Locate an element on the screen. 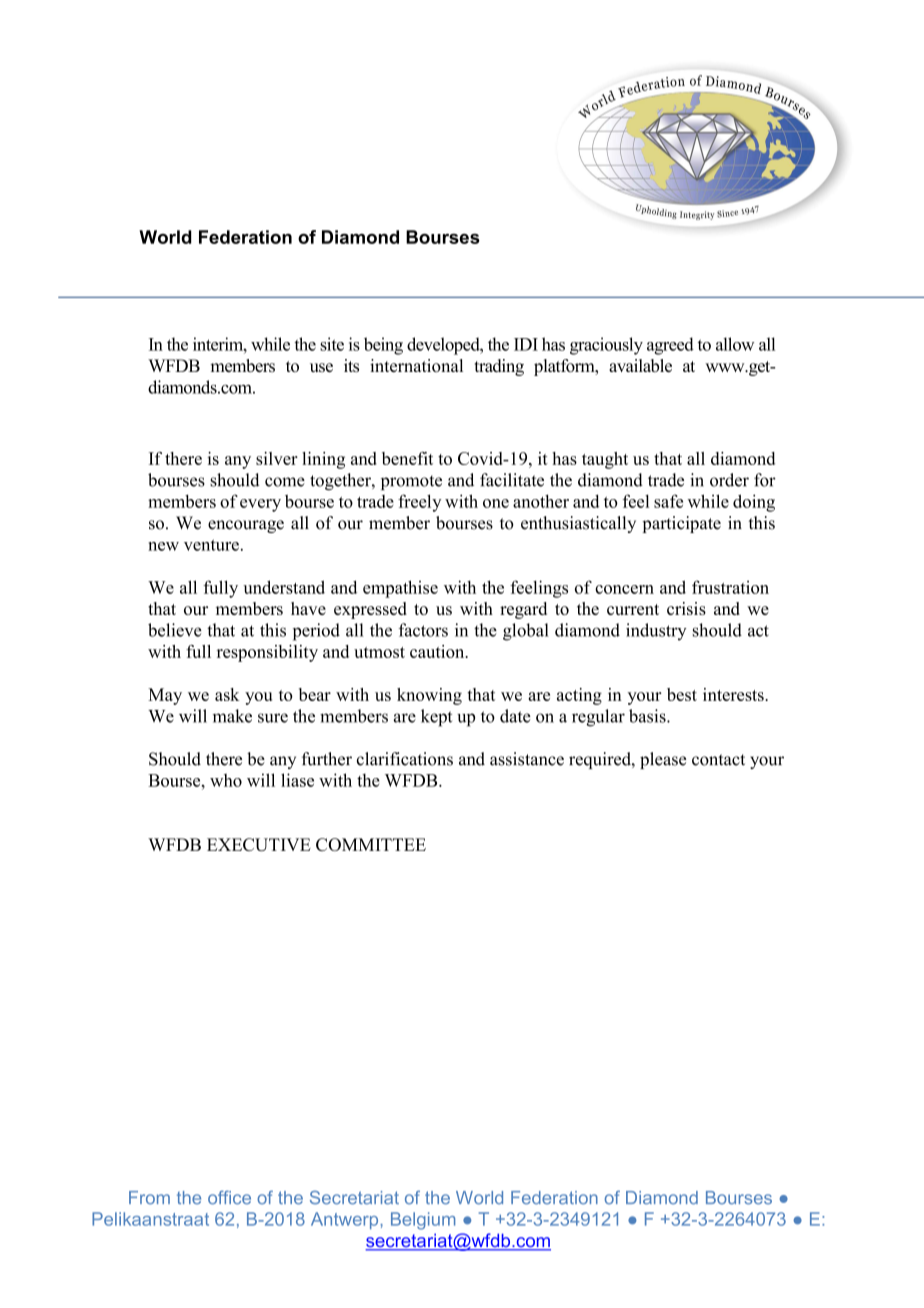 Image resolution: width=924 pixels, height=1308 pixels. office is located at coordinates (229, 1198).
